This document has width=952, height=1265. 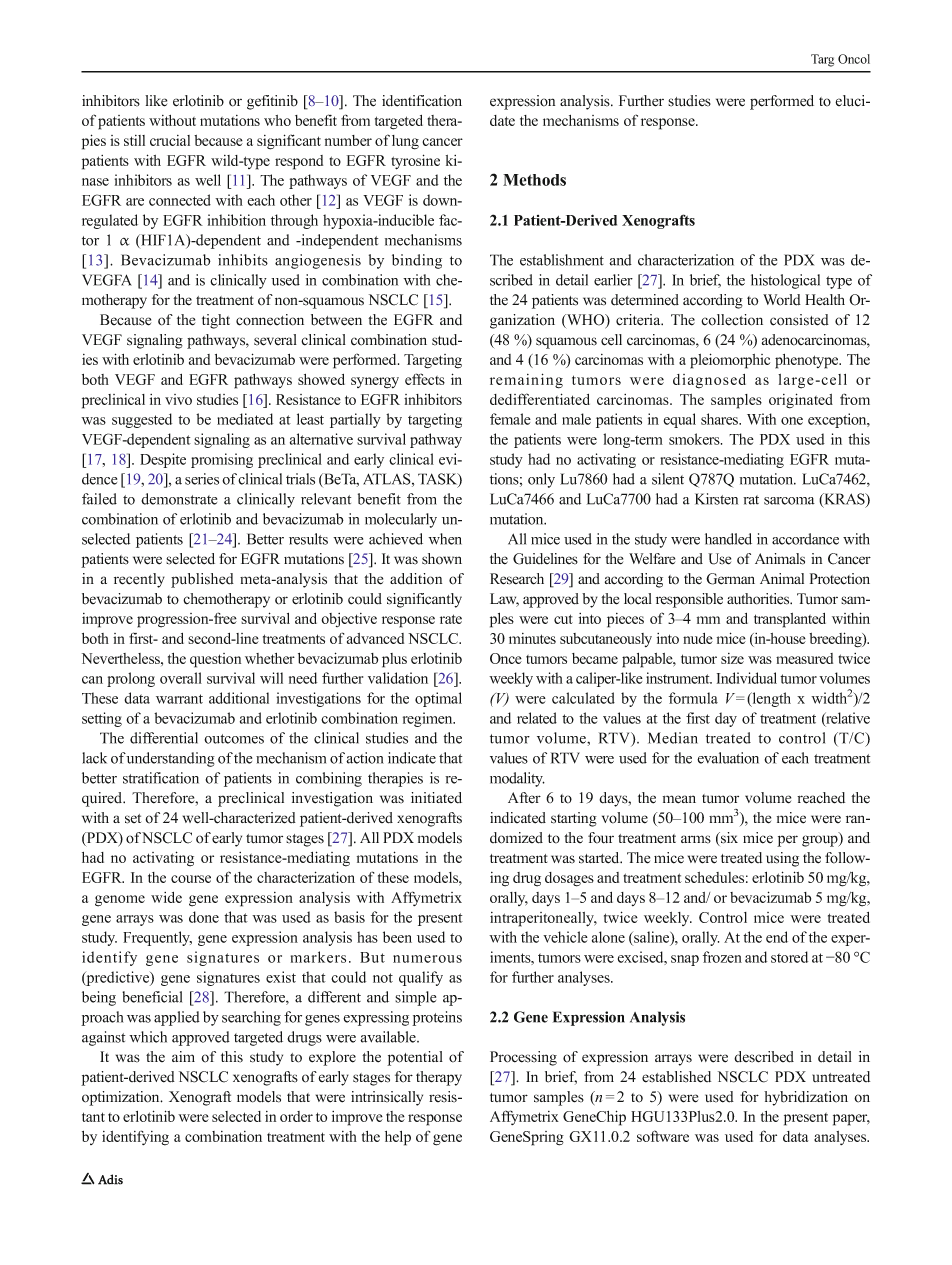 What do you see at coordinates (161, 778) in the document?
I see `stratification` at bounding box center [161, 778].
